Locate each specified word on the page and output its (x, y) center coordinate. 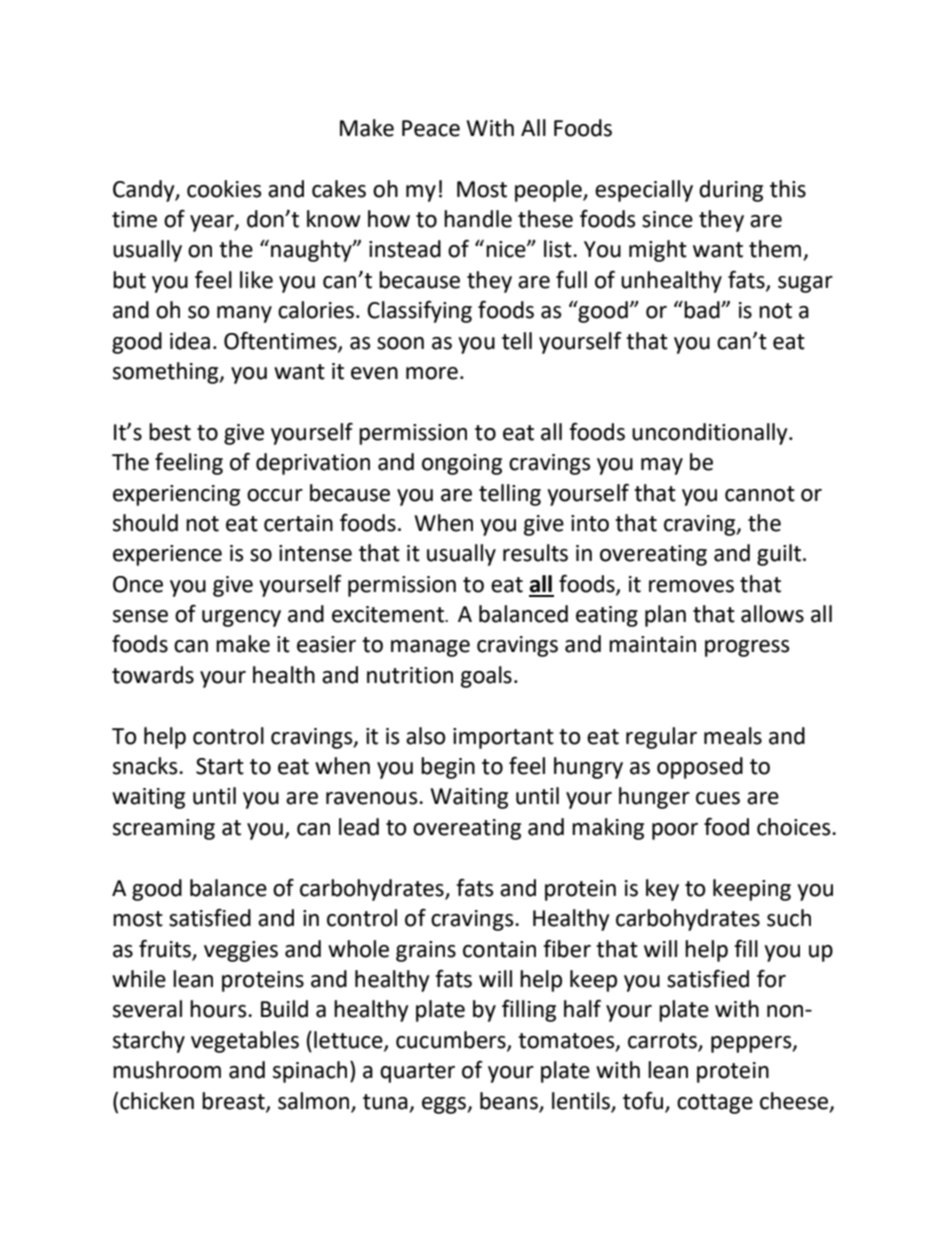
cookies (224, 189)
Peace (431, 128)
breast (234, 1101)
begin (448, 768)
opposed (700, 768)
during (731, 191)
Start (220, 766)
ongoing (462, 464)
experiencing (176, 495)
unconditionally (711, 434)
